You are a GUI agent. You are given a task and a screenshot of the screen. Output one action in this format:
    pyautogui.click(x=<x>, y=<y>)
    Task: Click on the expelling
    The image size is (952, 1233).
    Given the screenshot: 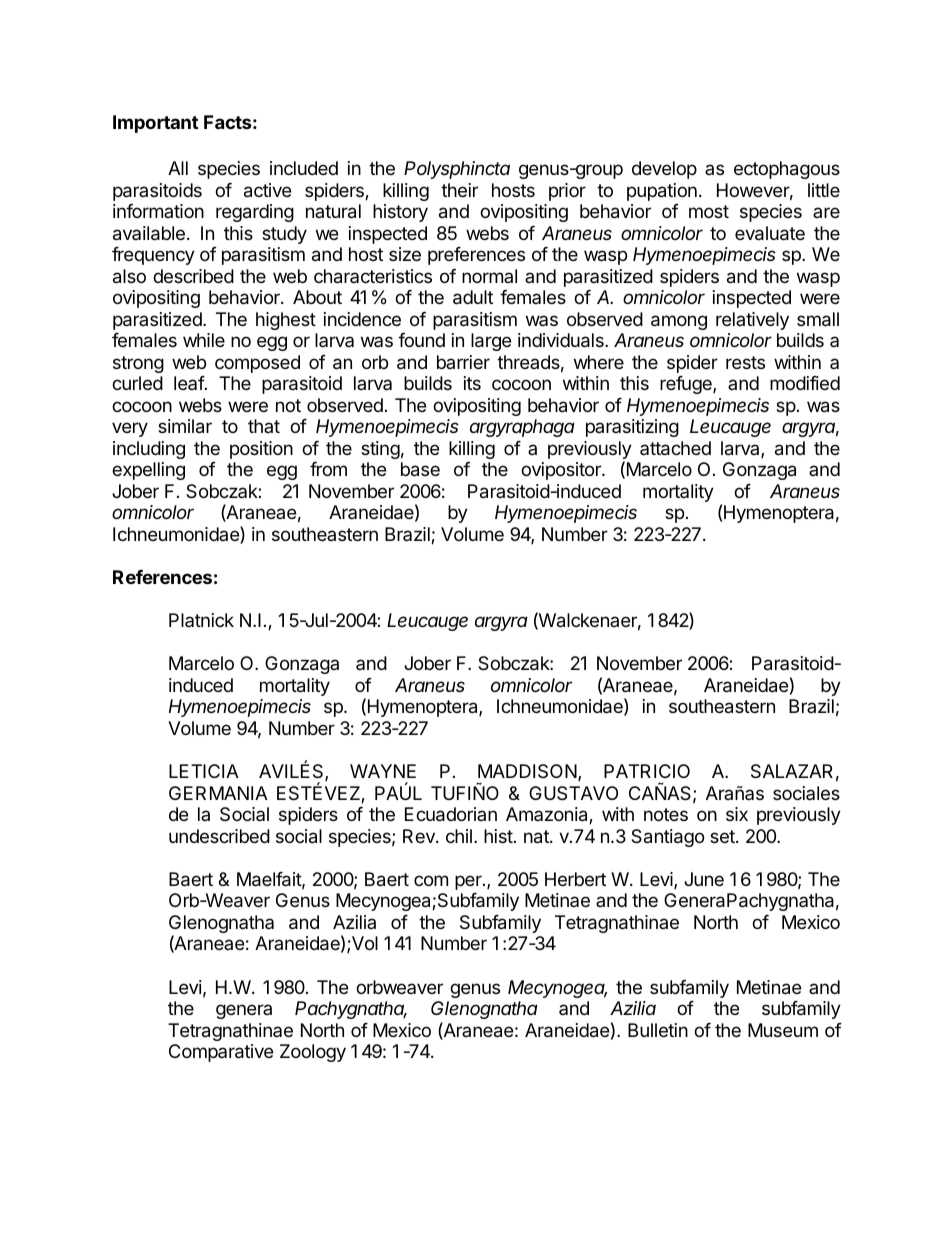 What is the action you would take?
    pyautogui.click(x=148, y=471)
